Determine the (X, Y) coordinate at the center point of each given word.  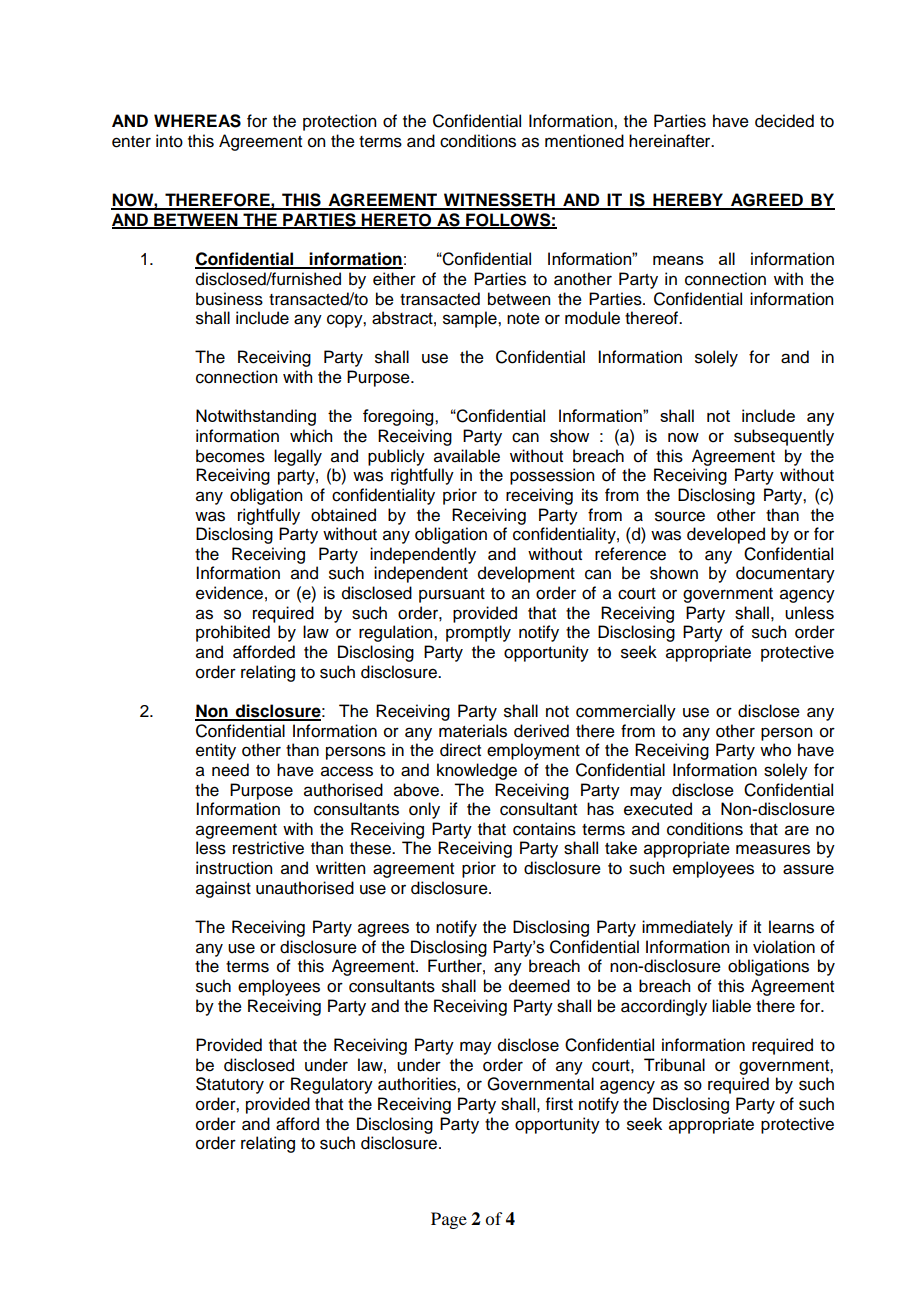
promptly (478, 633)
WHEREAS (197, 121)
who (775, 750)
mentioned (584, 141)
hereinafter (671, 141)
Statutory (230, 1085)
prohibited (233, 633)
